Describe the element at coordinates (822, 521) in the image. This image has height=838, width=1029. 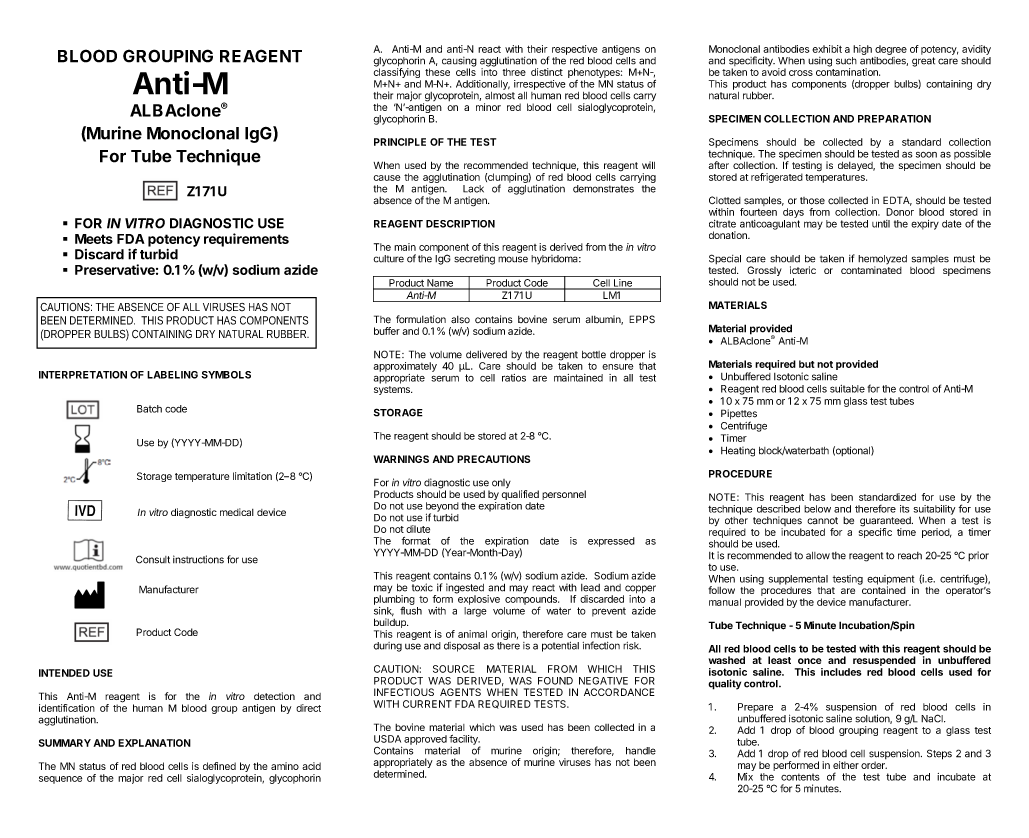
I see `cannot` at that location.
